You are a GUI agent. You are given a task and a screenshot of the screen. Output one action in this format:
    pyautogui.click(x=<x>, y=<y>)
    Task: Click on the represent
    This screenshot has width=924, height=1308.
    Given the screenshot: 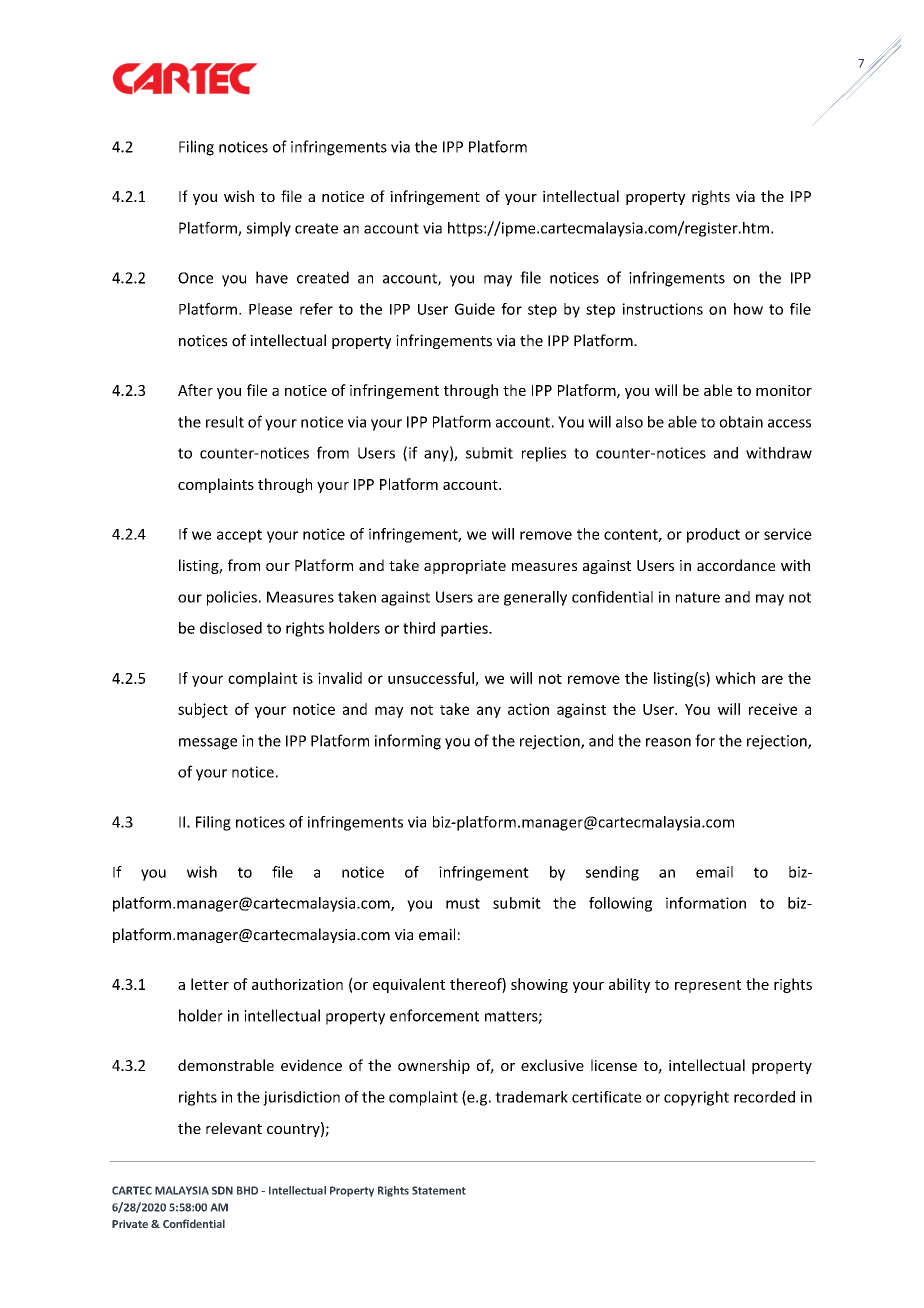 What is the action you would take?
    pyautogui.click(x=708, y=986)
